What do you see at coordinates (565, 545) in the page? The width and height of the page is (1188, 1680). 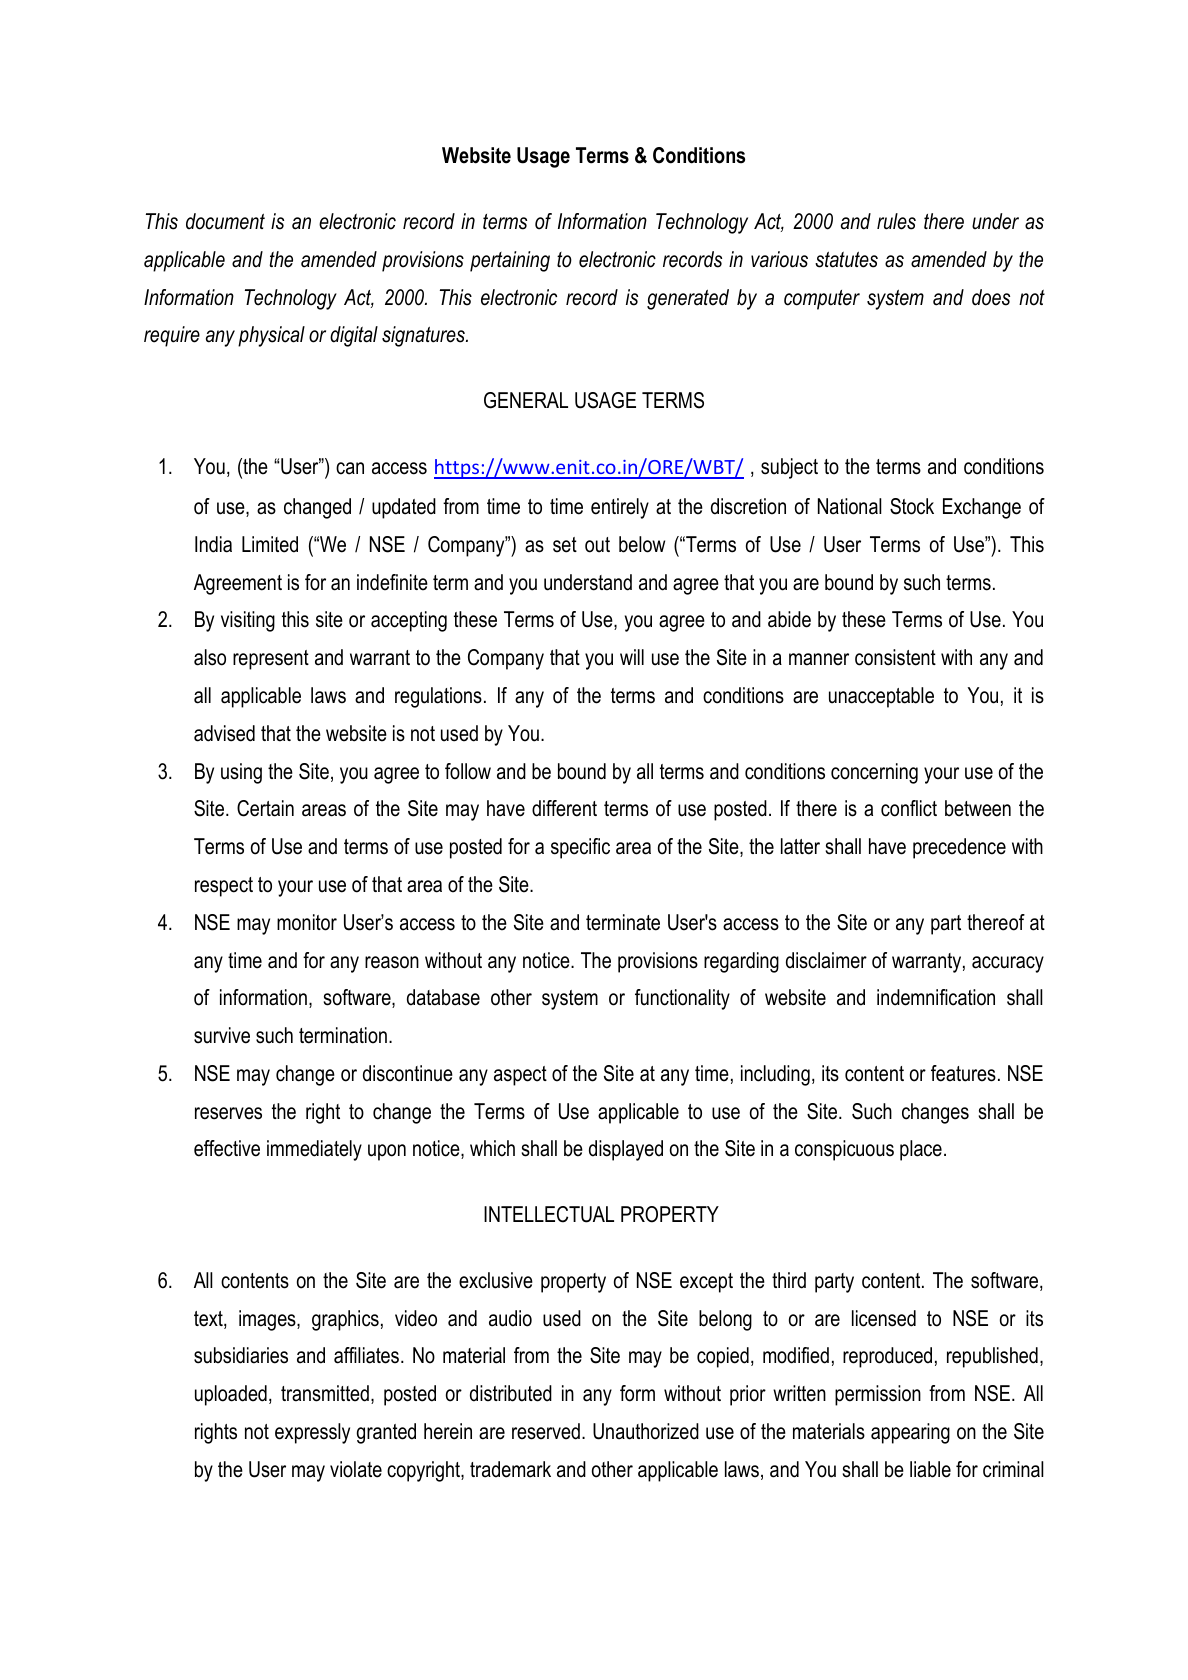 I see `set` at bounding box center [565, 545].
